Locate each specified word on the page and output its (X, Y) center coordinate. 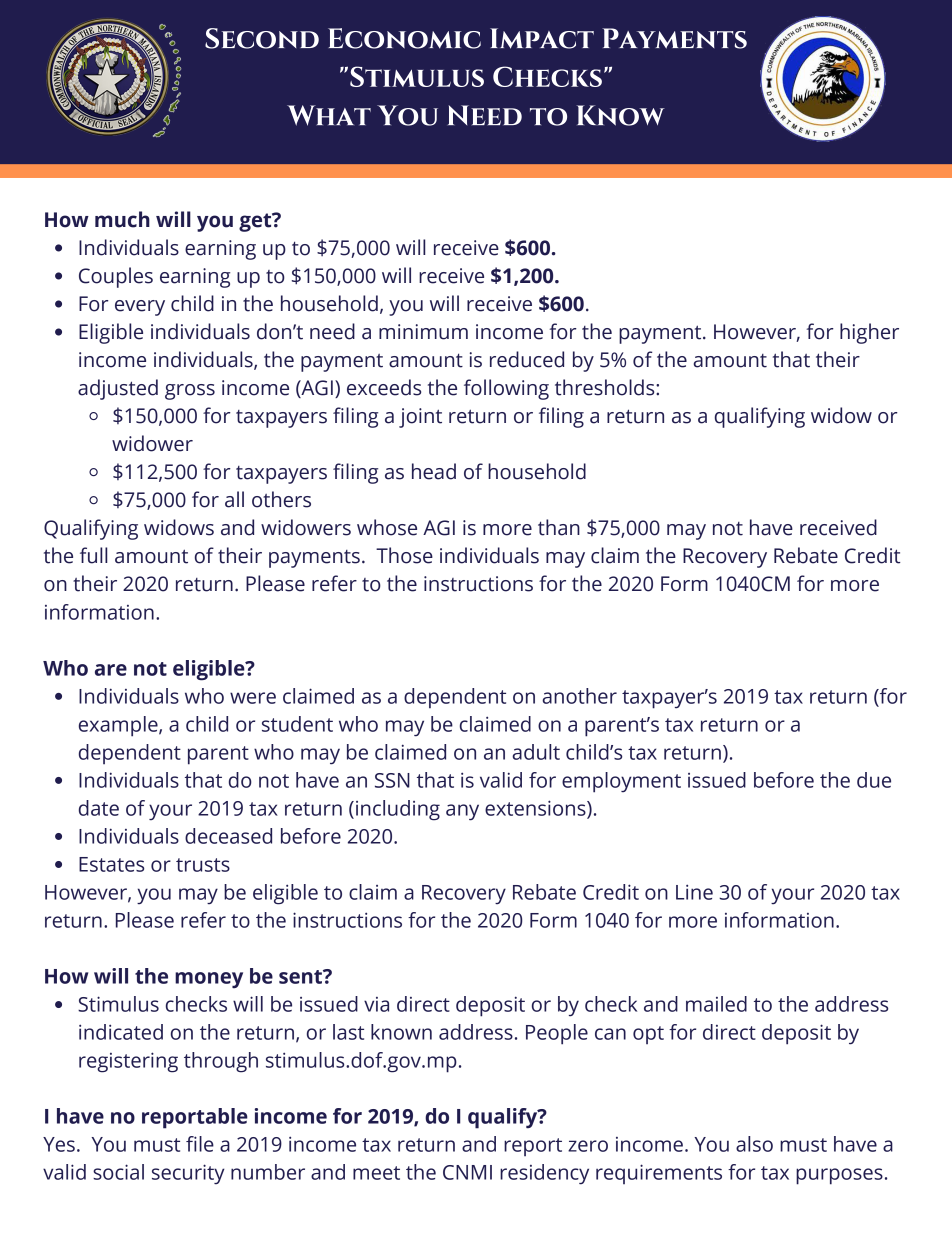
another (579, 696)
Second (262, 38)
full (93, 555)
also (754, 1144)
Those (404, 555)
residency (544, 1174)
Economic (404, 38)
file (200, 1144)
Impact (542, 38)
